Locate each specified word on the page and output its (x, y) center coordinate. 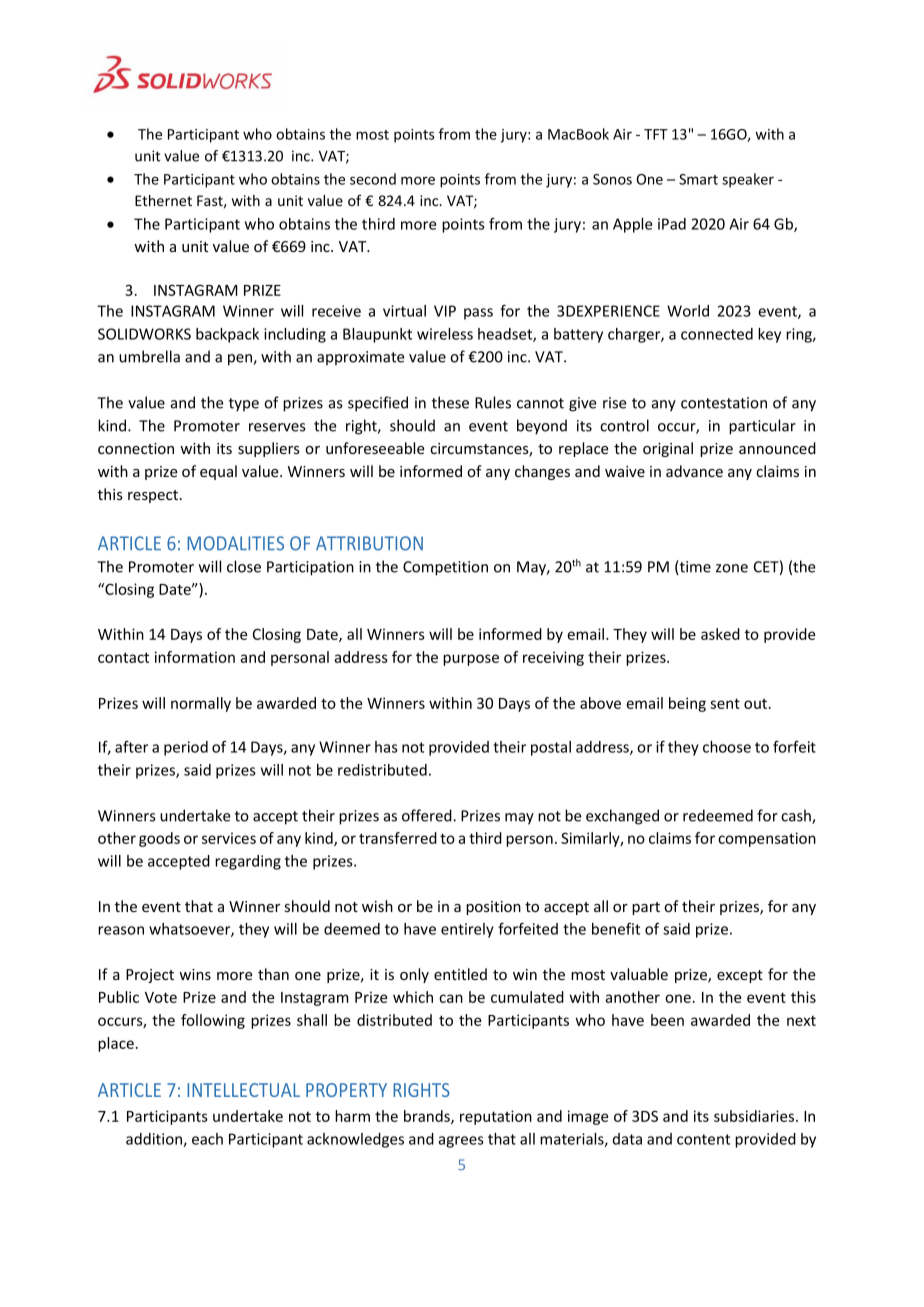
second (373, 179)
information (195, 657)
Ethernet (163, 200)
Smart (698, 179)
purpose (471, 660)
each (207, 1139)
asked (720, 634)
